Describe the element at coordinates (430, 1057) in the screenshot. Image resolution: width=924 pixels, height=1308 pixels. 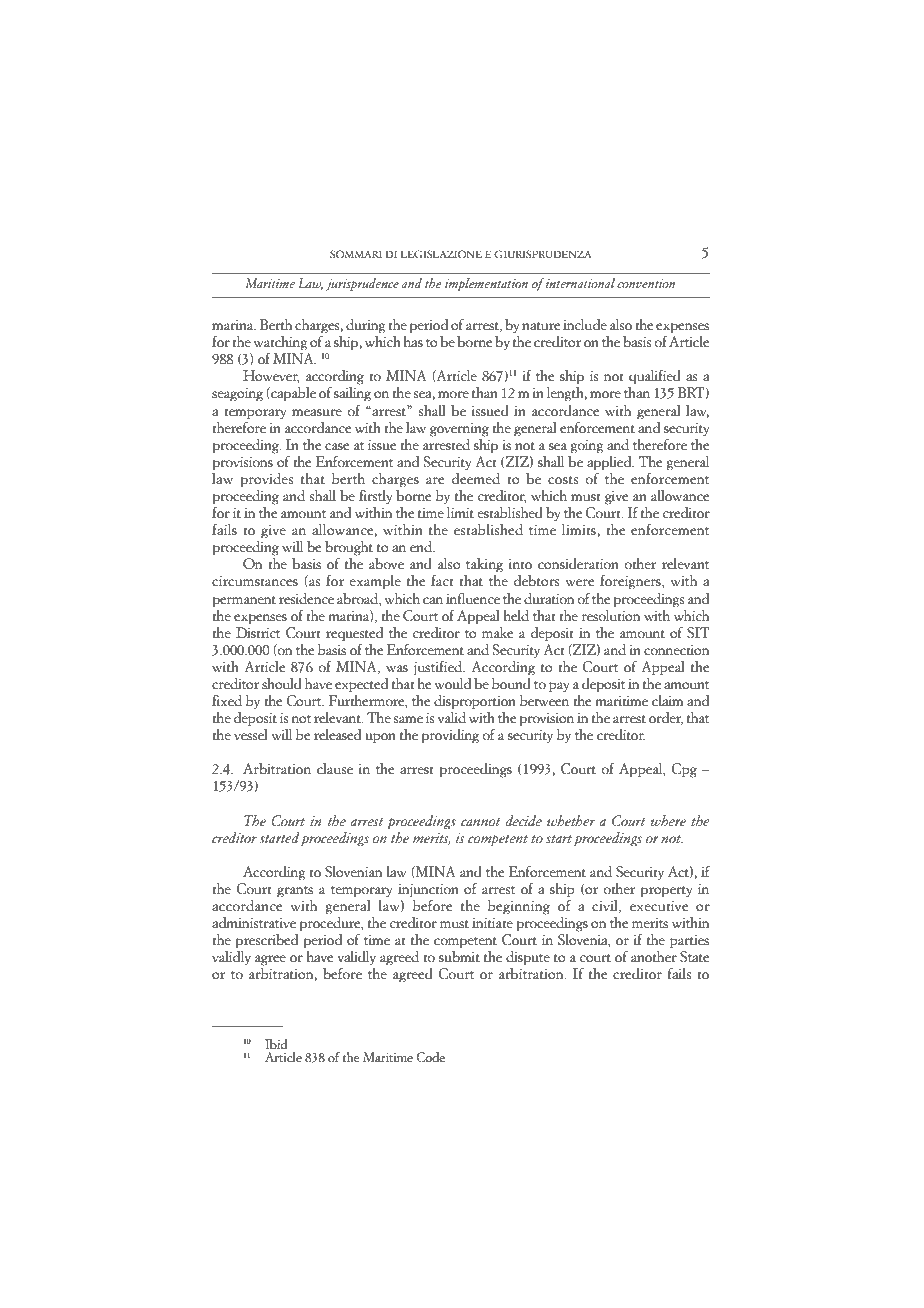
I see `Code` at that location.
